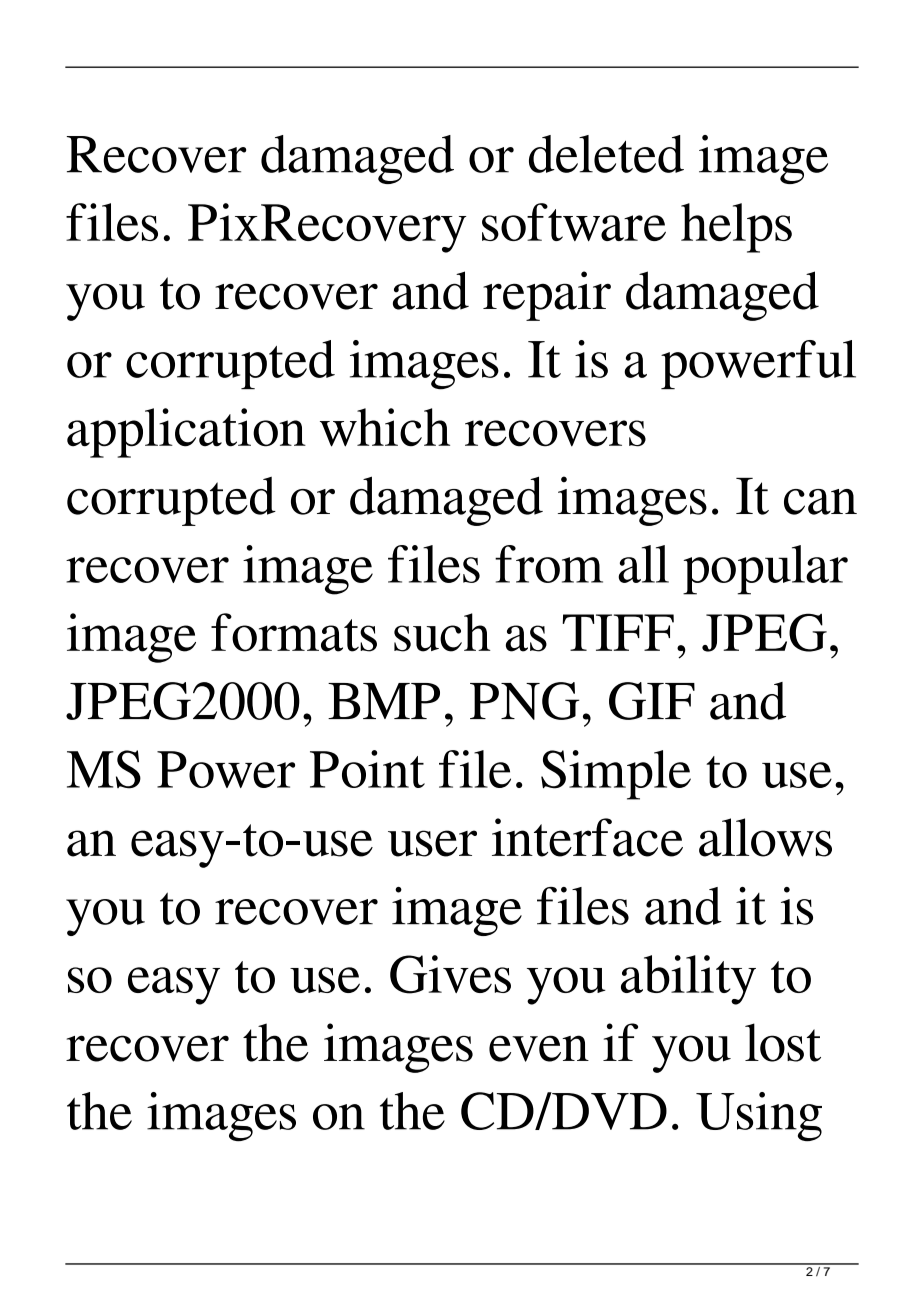 The height and width of the screenshot is (1308, 924). Describe the element at coordinates (539, 1048) in the screenshot. I see `even` at that location.
